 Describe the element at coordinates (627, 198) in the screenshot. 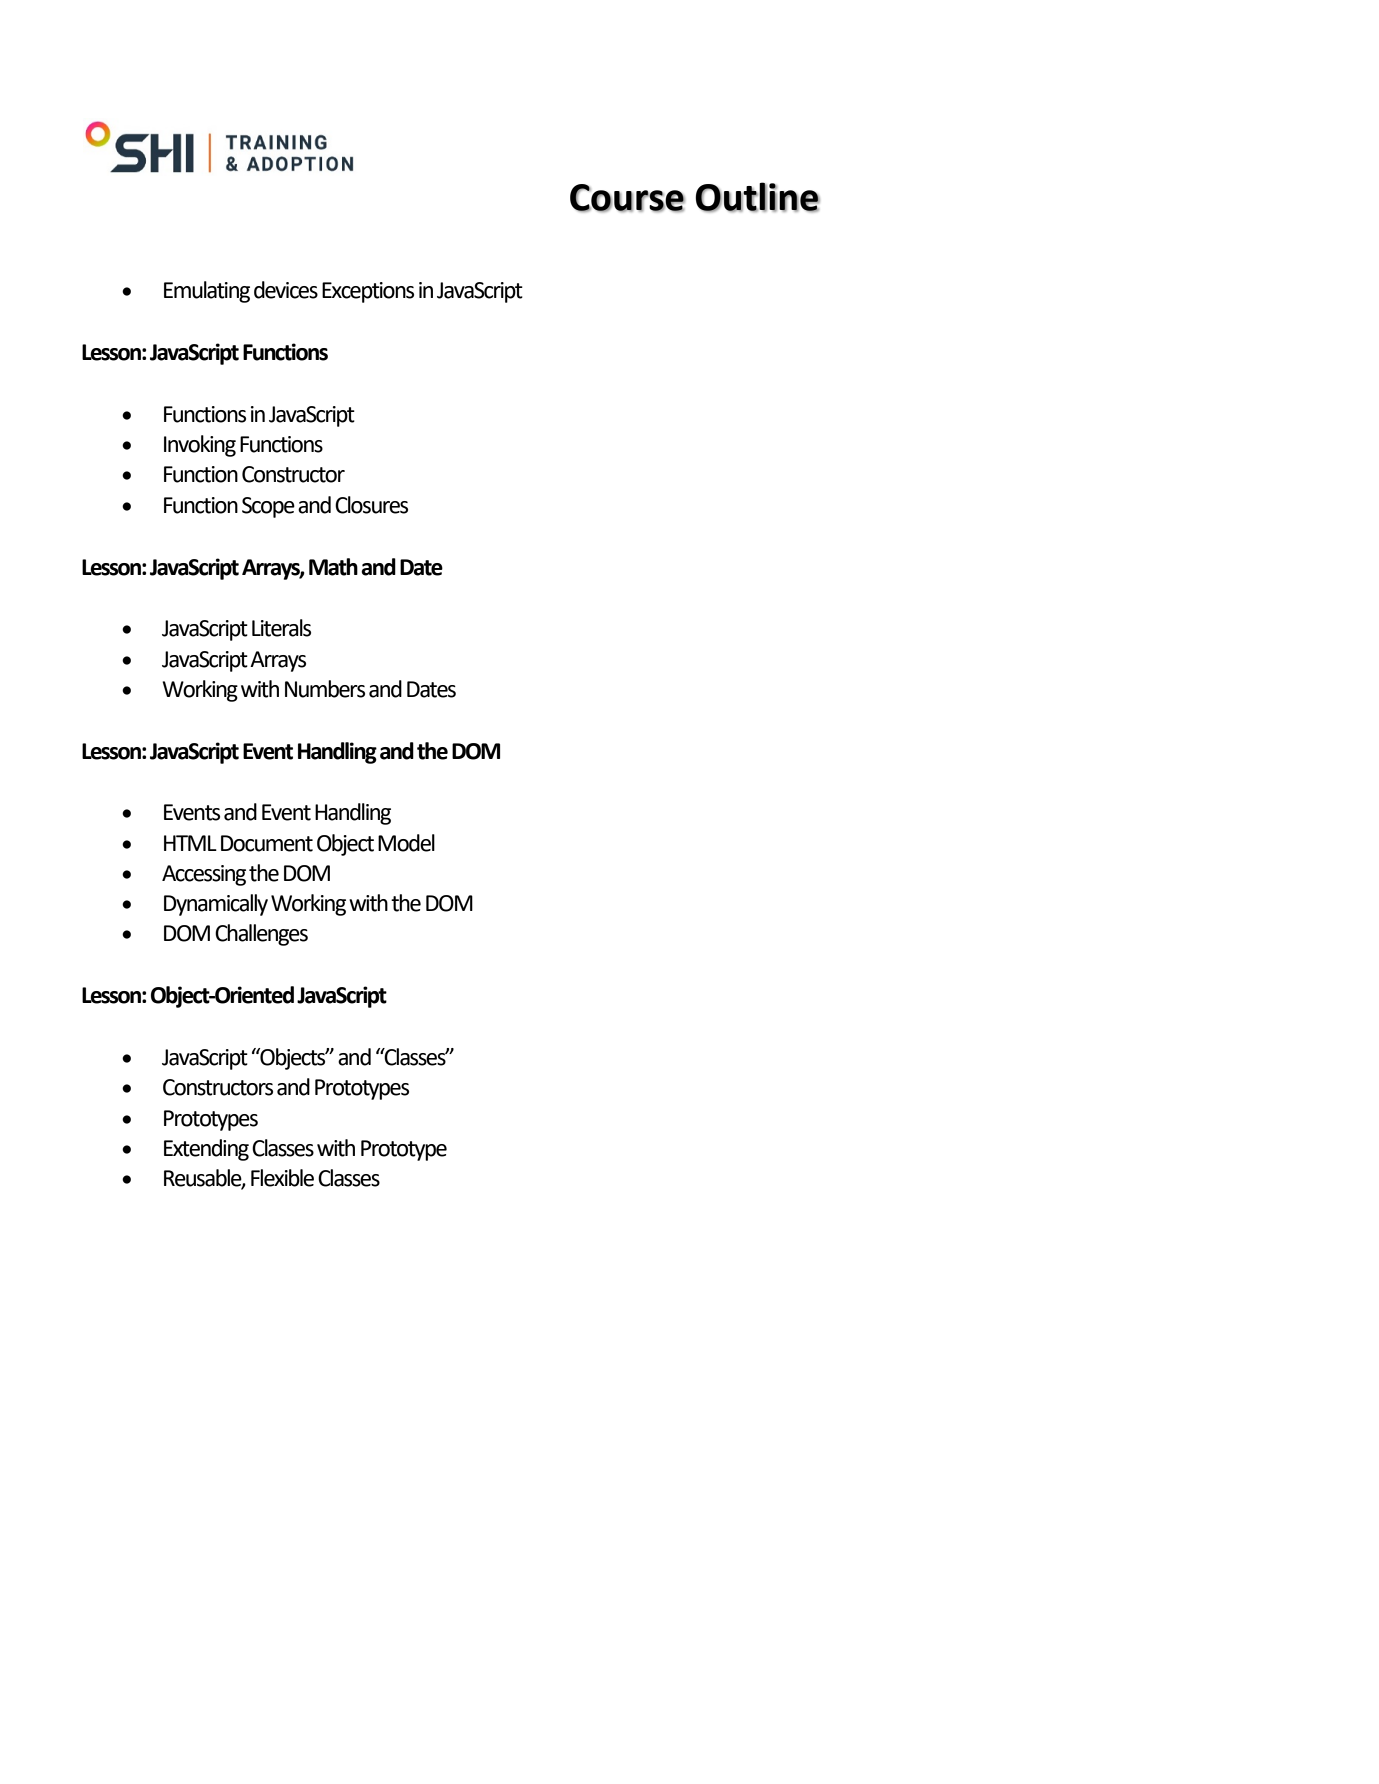

I see `Course` at that location.
